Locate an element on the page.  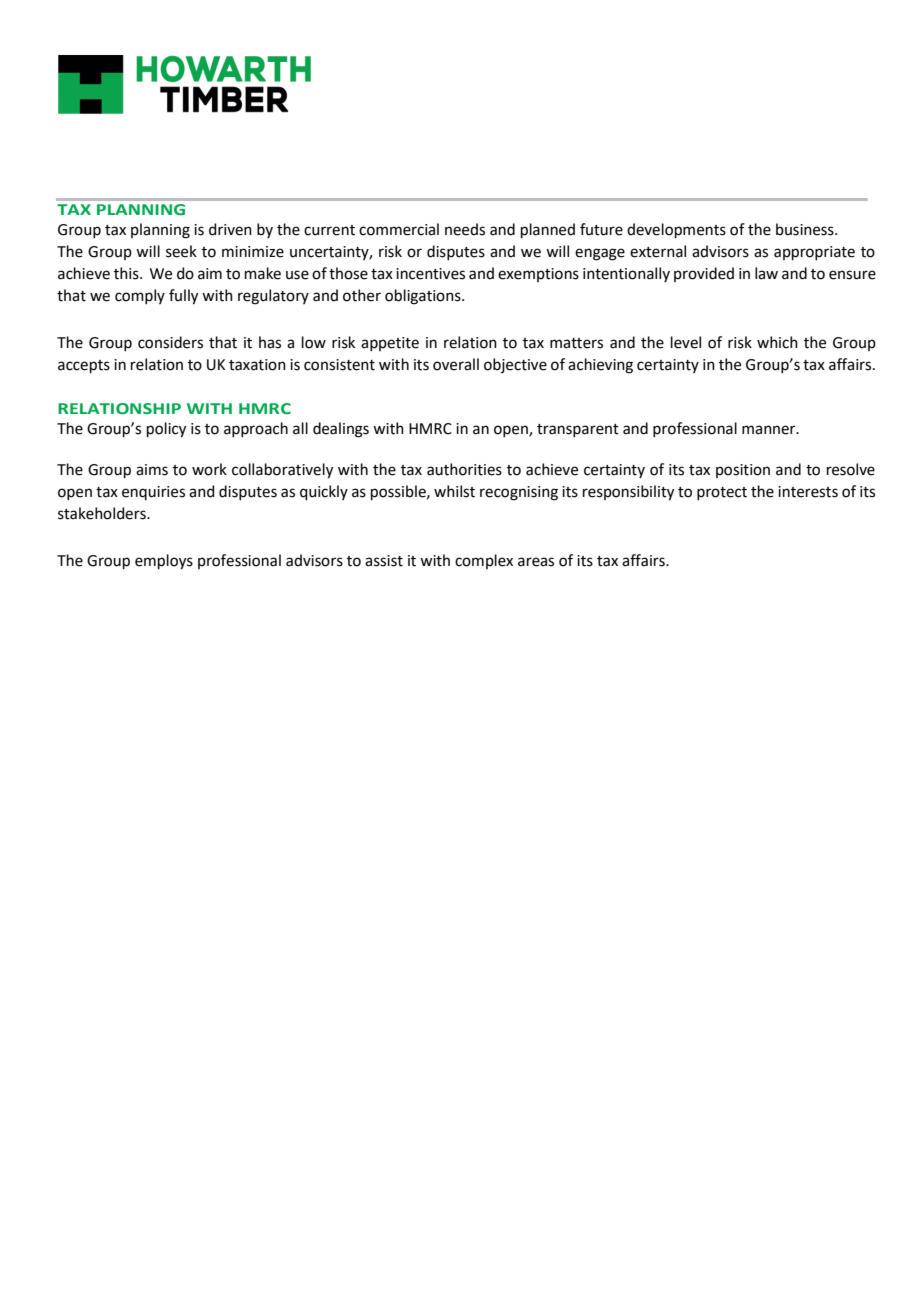
law is located at coordinates (766, 273).
